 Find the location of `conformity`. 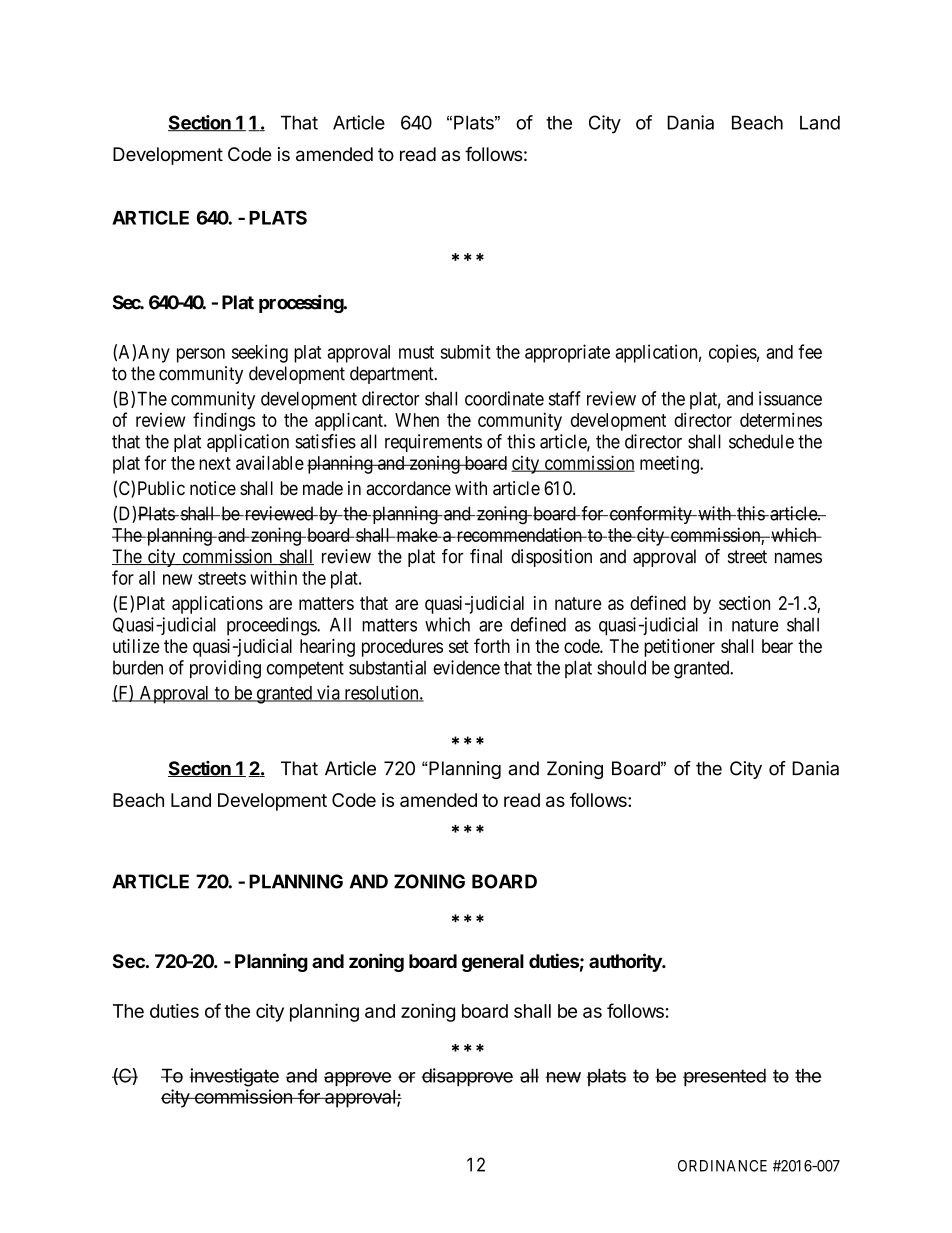

conformity is located at coordinates (650, 515).
